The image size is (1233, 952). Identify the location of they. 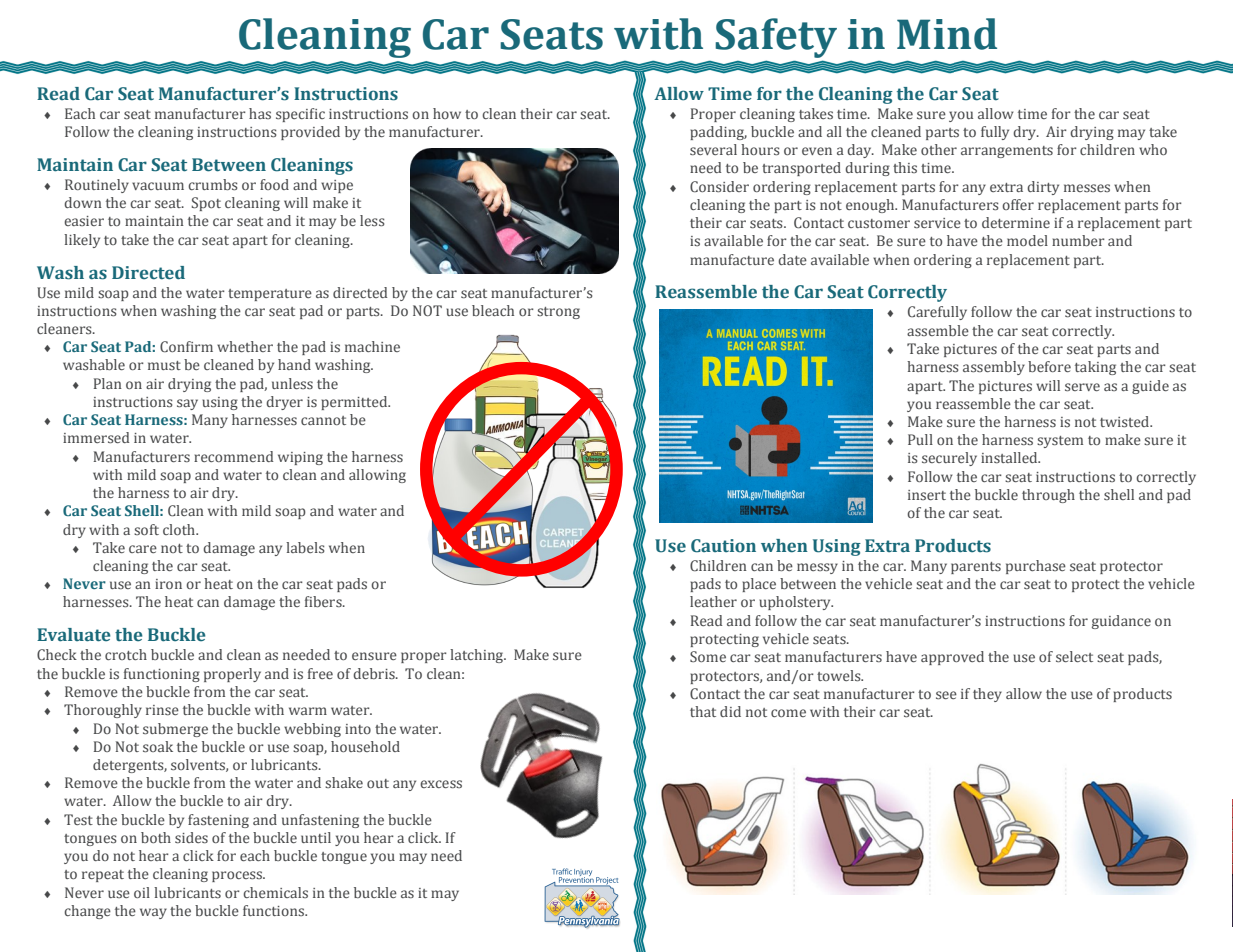
(987, 695).
